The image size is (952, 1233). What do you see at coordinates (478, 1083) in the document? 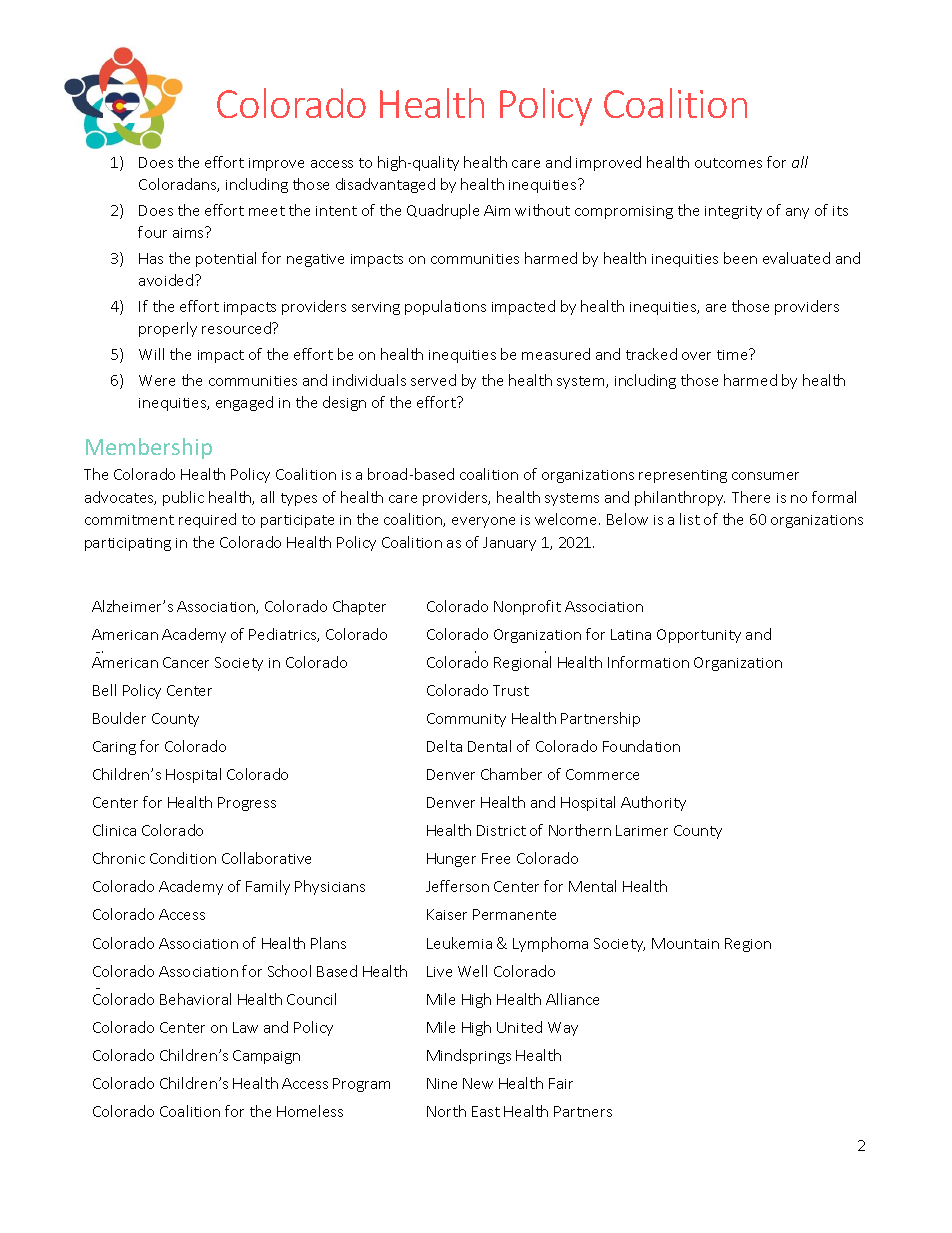
I see `New` at bounding box center [478, 1083].
